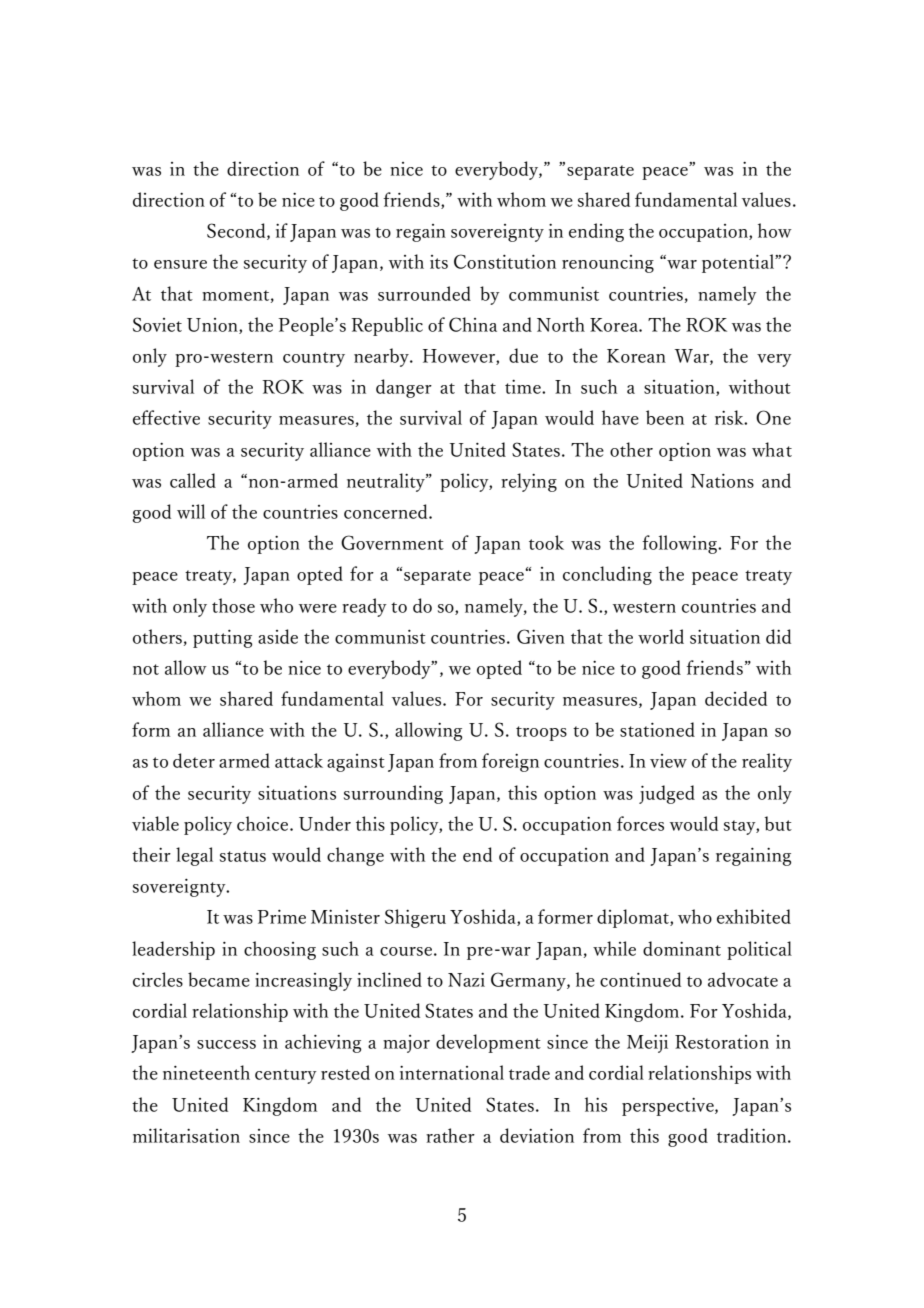  I want to click on its, so click(439, 262).
